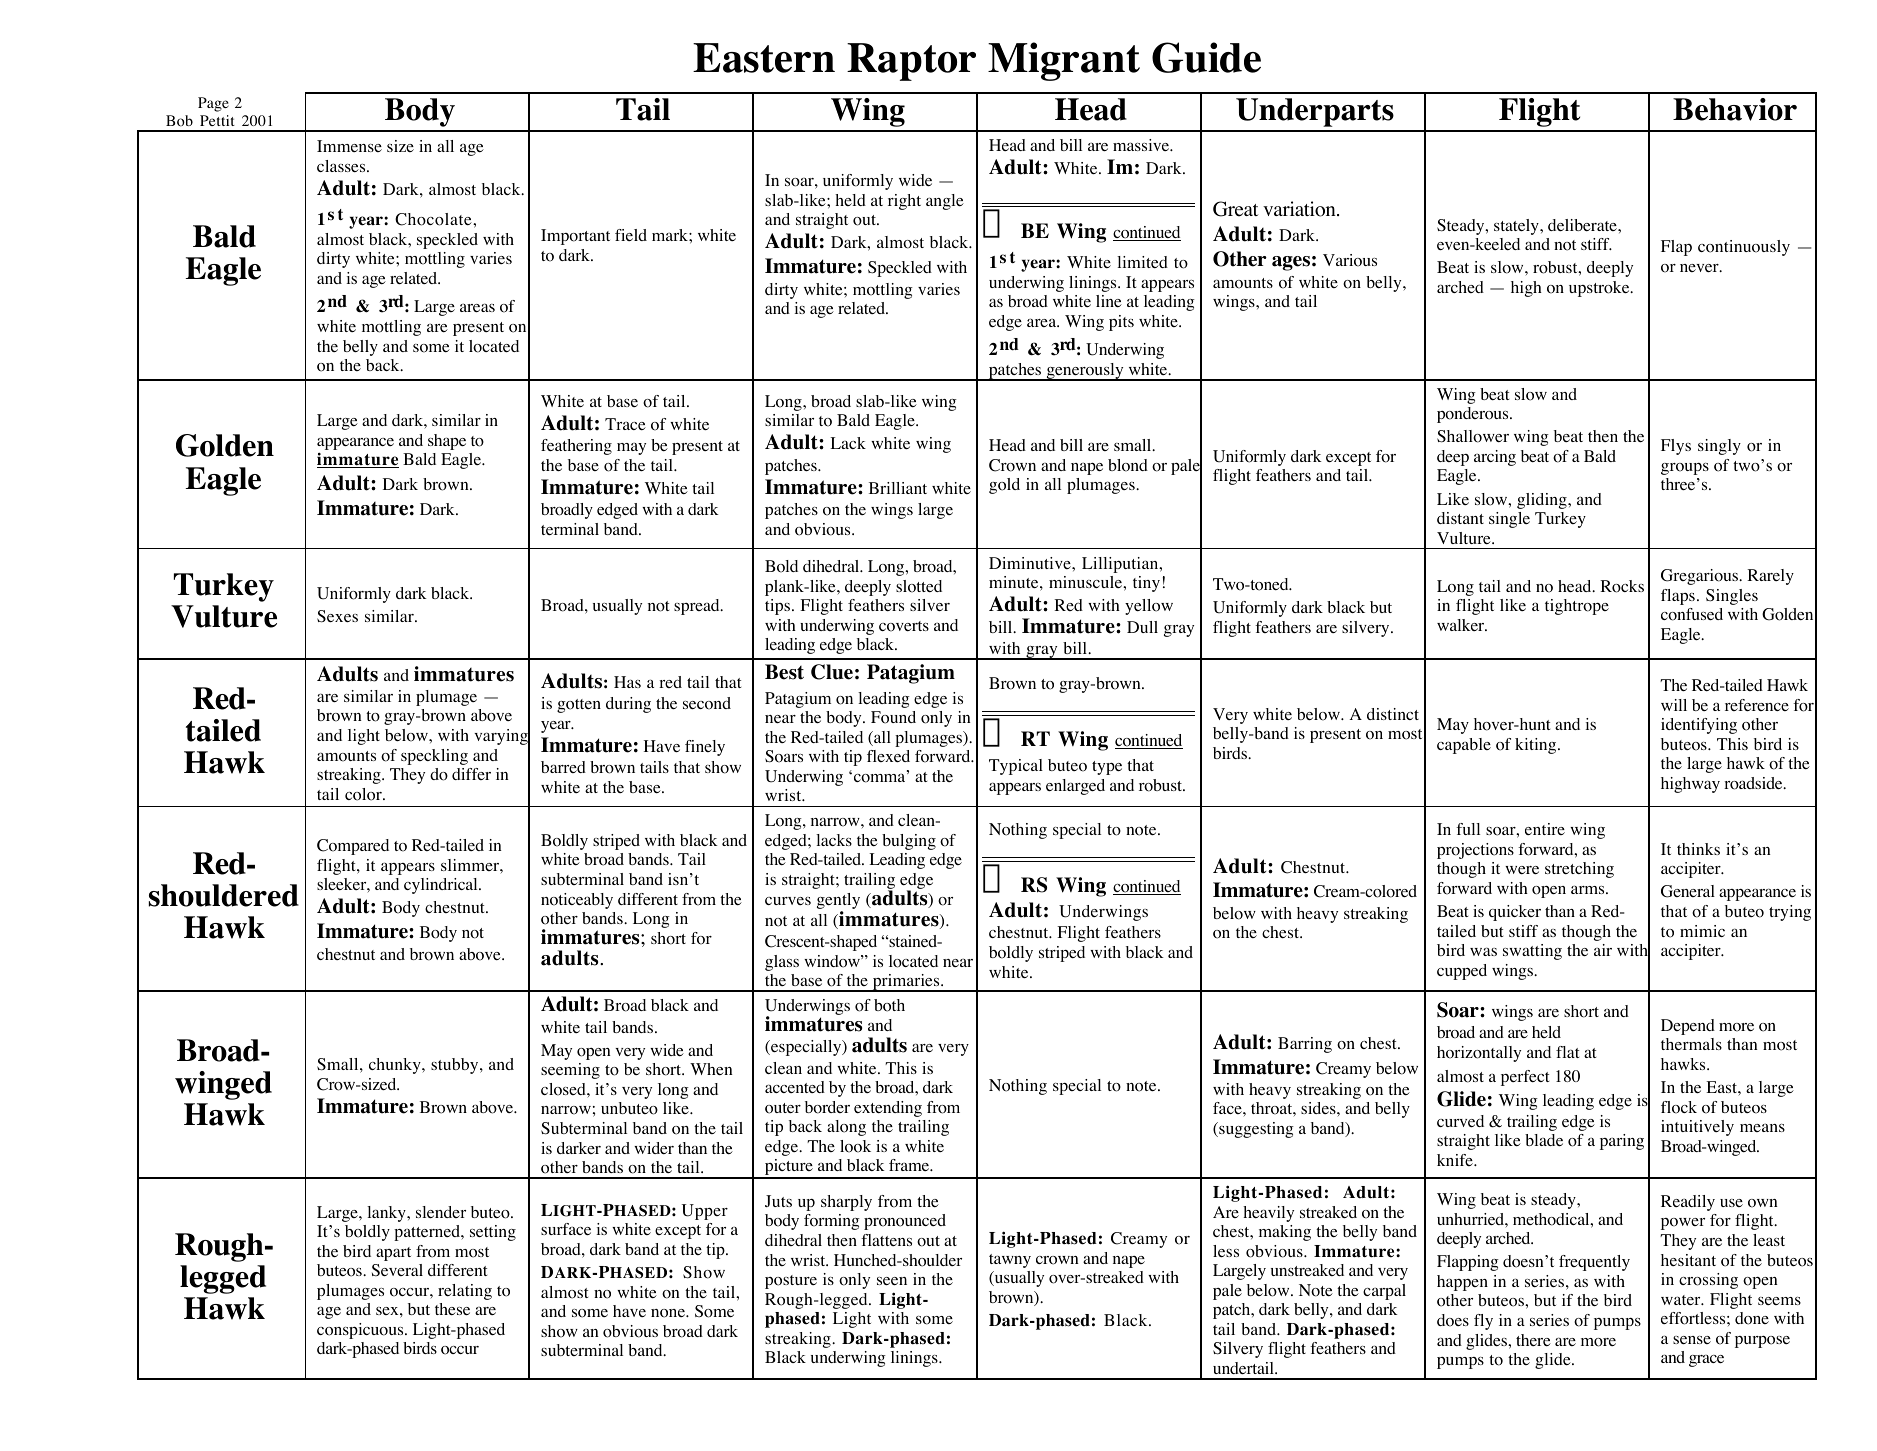 Image resolution: width=1877 pixels, height=1451 pixels. I want to click on Immense, so click(349, 146).
